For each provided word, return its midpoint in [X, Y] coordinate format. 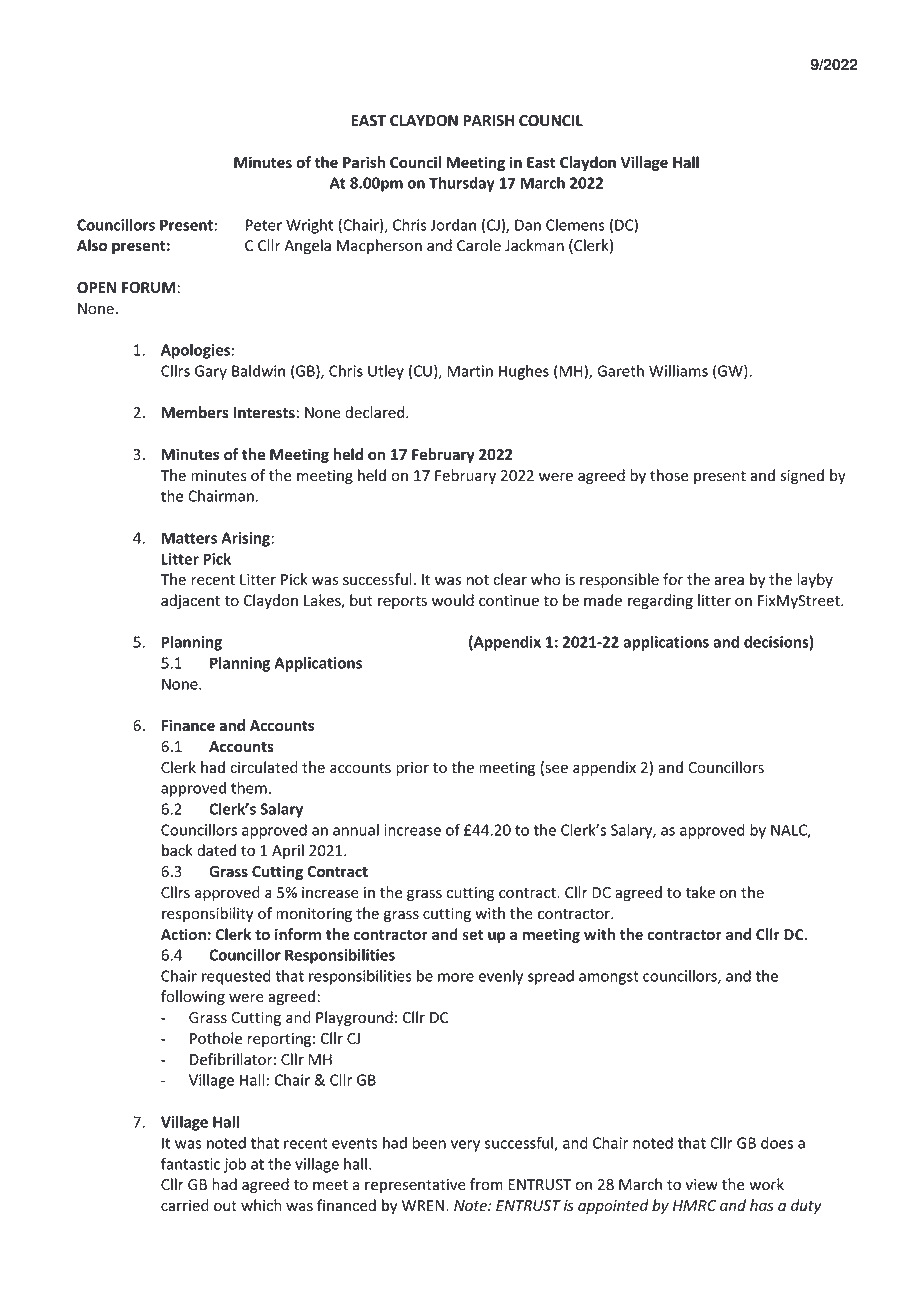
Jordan [453, 225]
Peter [264, 225]
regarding [660, 601]
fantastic [190, 1163]
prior [412, 769]
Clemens [575, 225]
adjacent [190, 601]
